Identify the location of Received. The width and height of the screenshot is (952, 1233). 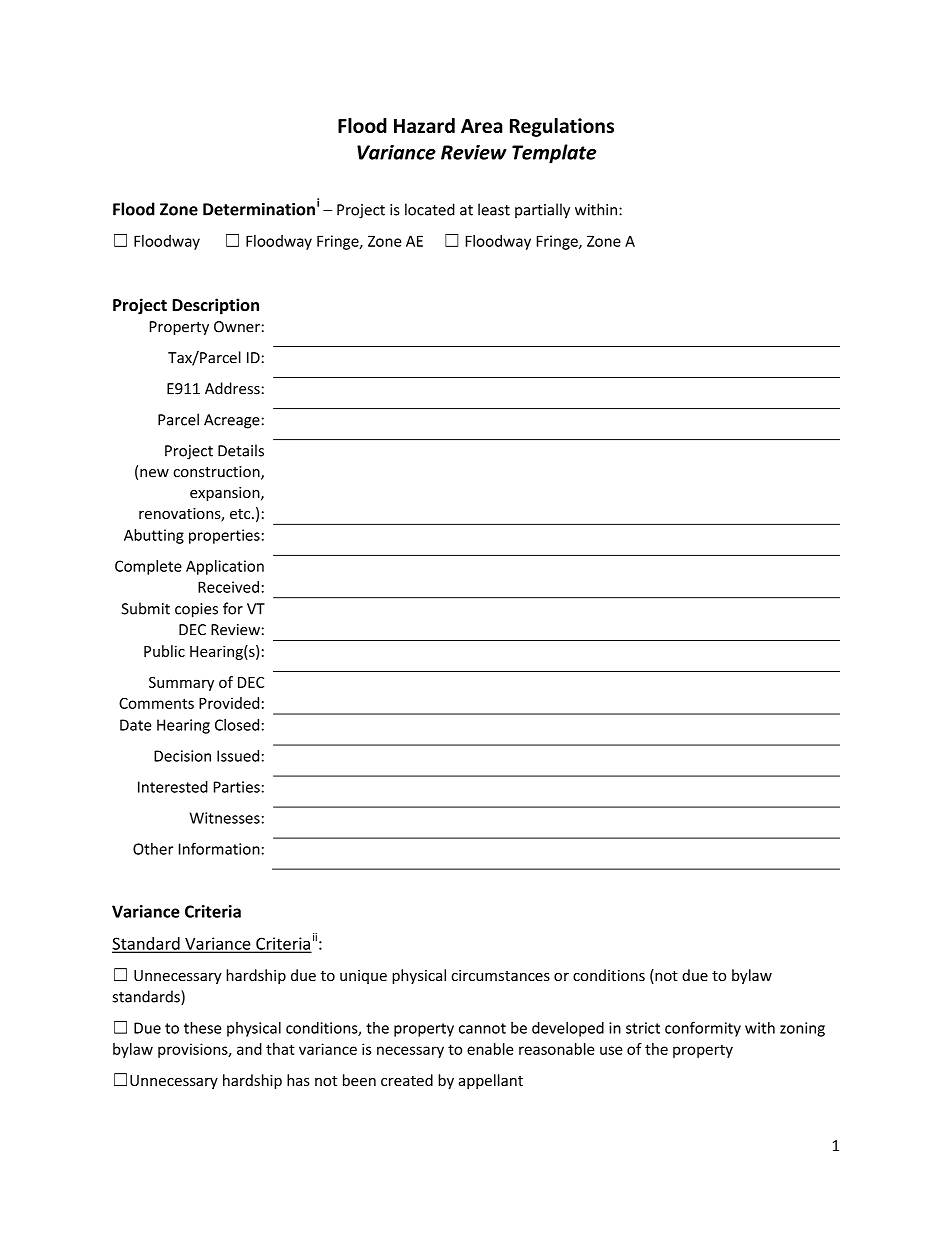
(228, 587).
